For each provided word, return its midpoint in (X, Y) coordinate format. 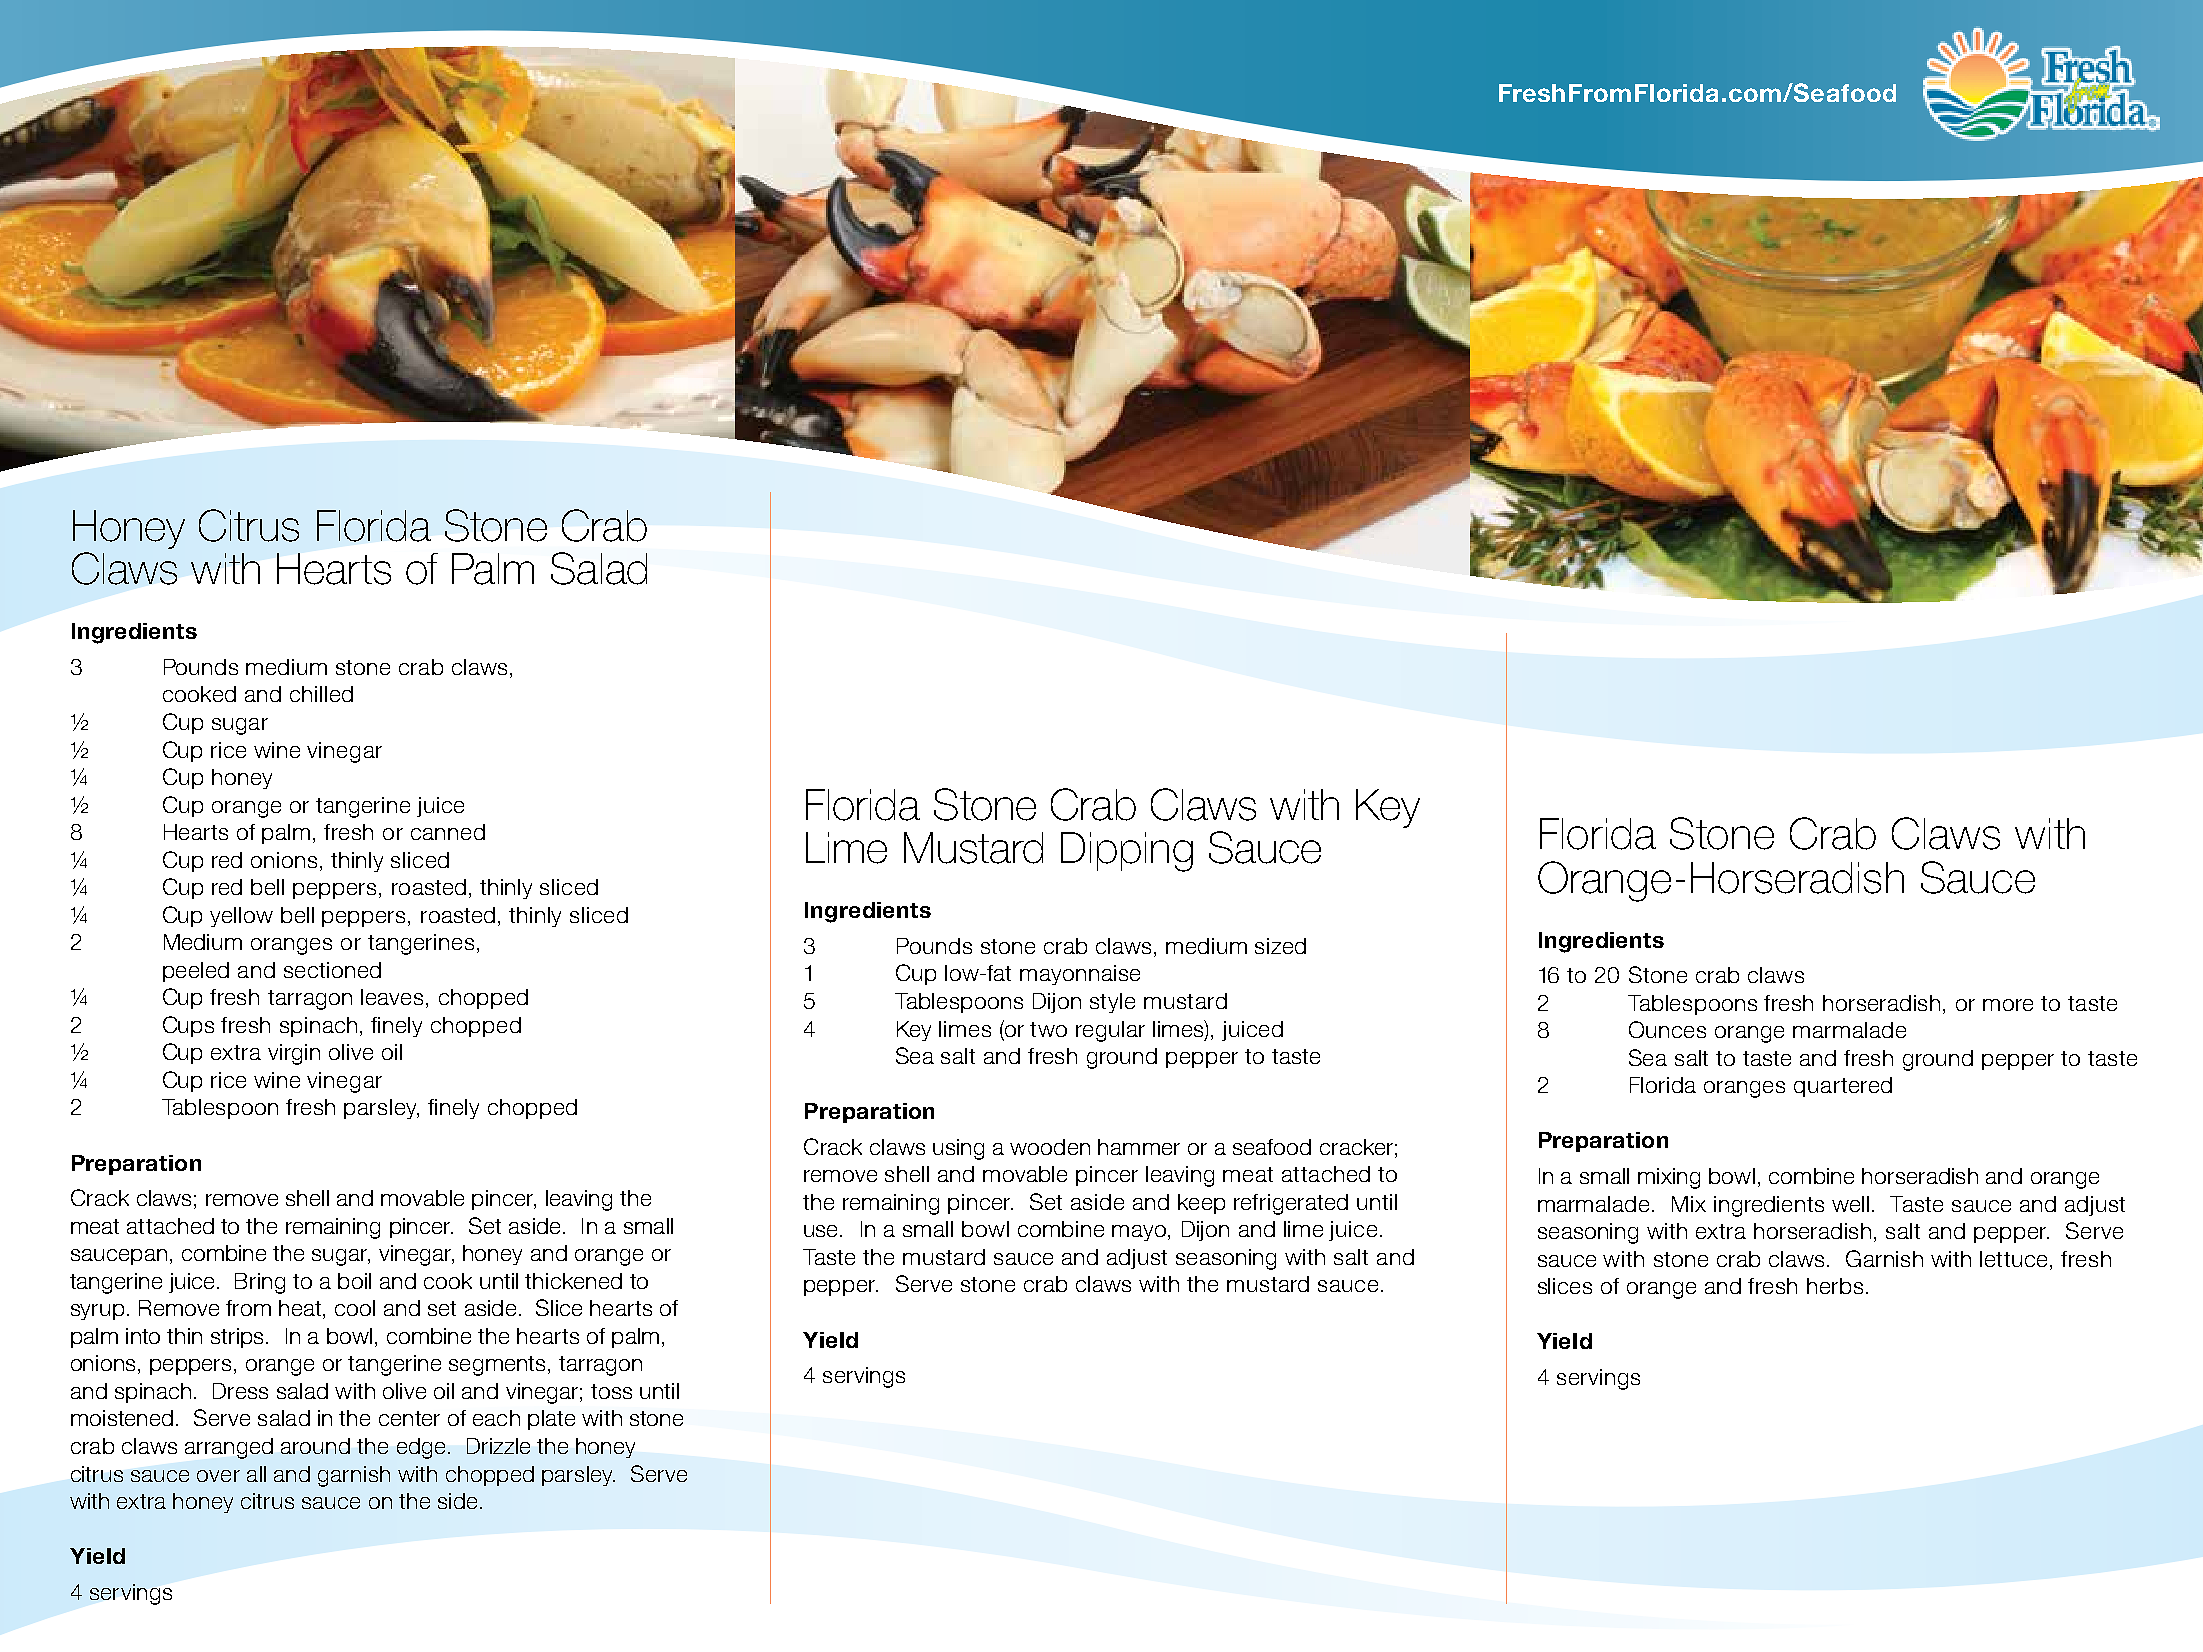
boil (354, 1281)
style (1112, 1003)
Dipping (1127, 852)
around (315, 1446)
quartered (1843, 1087)
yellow (241, 917)
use (822, 1231)
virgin (294, 1054)
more (2008, 1005)
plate (551, 1420)
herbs (1835, 1286)
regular (1110, 1031)
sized (1280, 946)
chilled (321, 694)
